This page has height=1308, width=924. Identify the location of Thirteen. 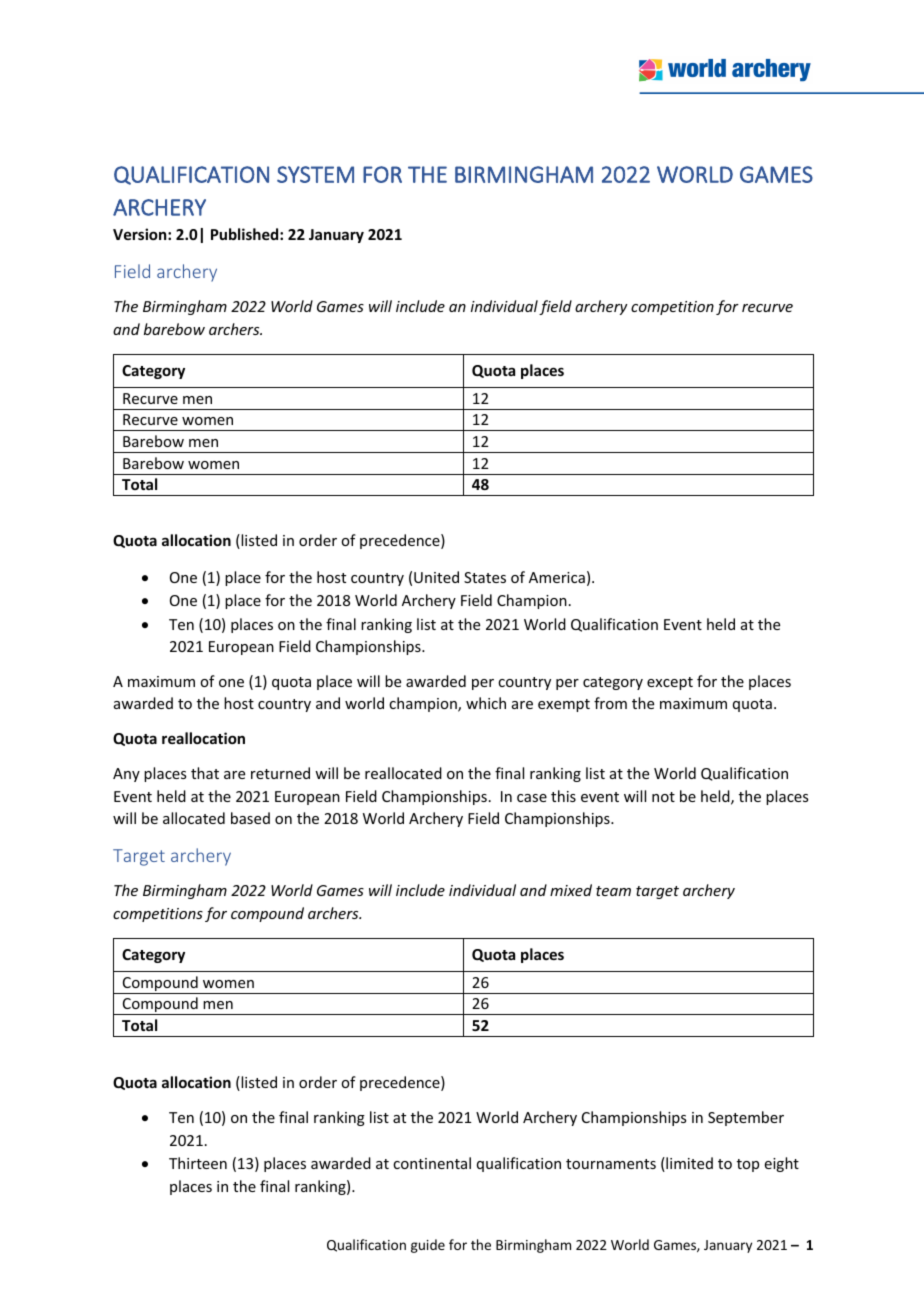
(198, 1163).
